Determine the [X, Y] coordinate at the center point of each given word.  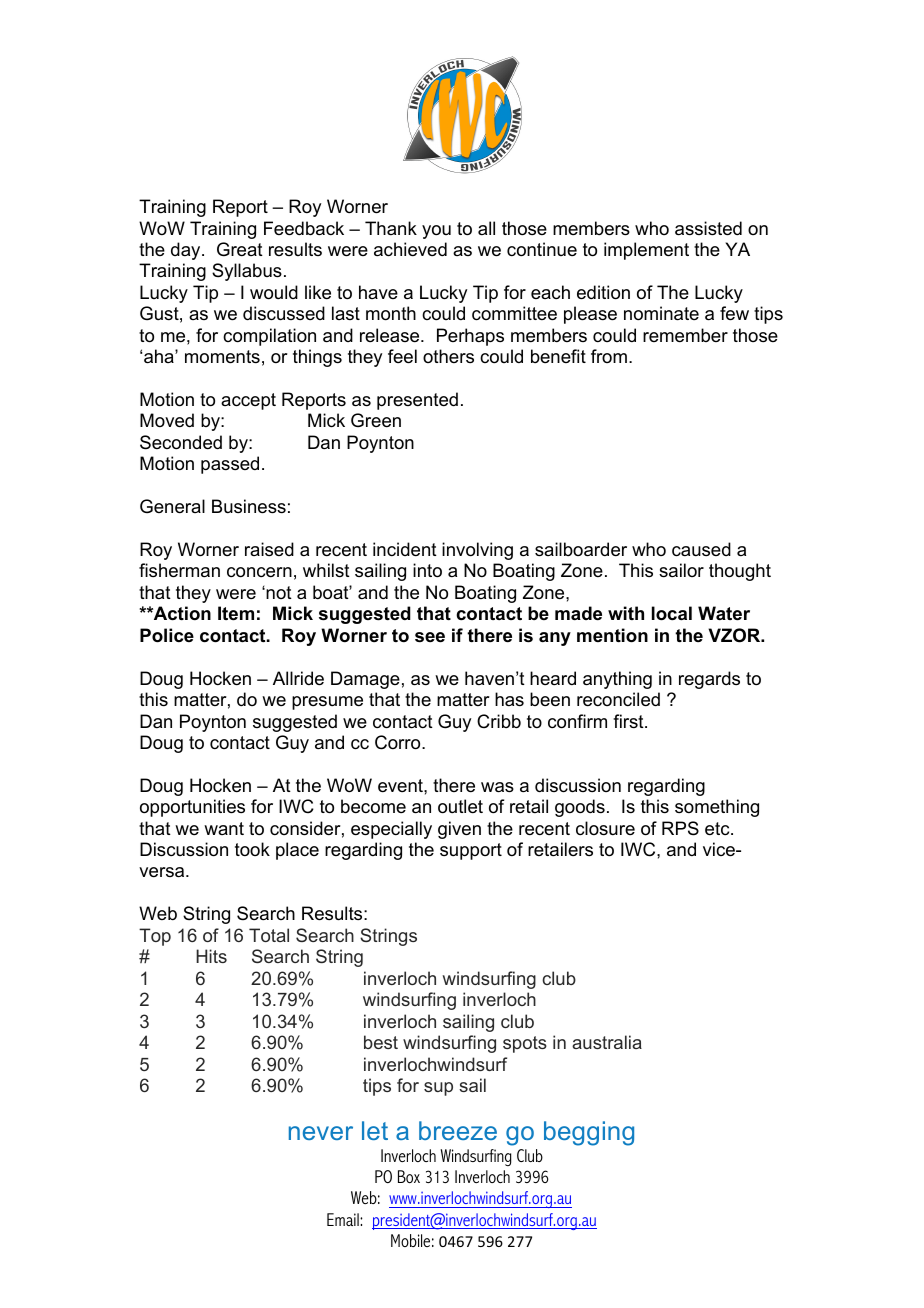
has [509, 699]
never [321, 1133]
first [629, 721]
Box [409, 1176]
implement [646, 251]
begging [589, 1133]
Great [240, 249]
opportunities [192, 808]
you [436, 232]
